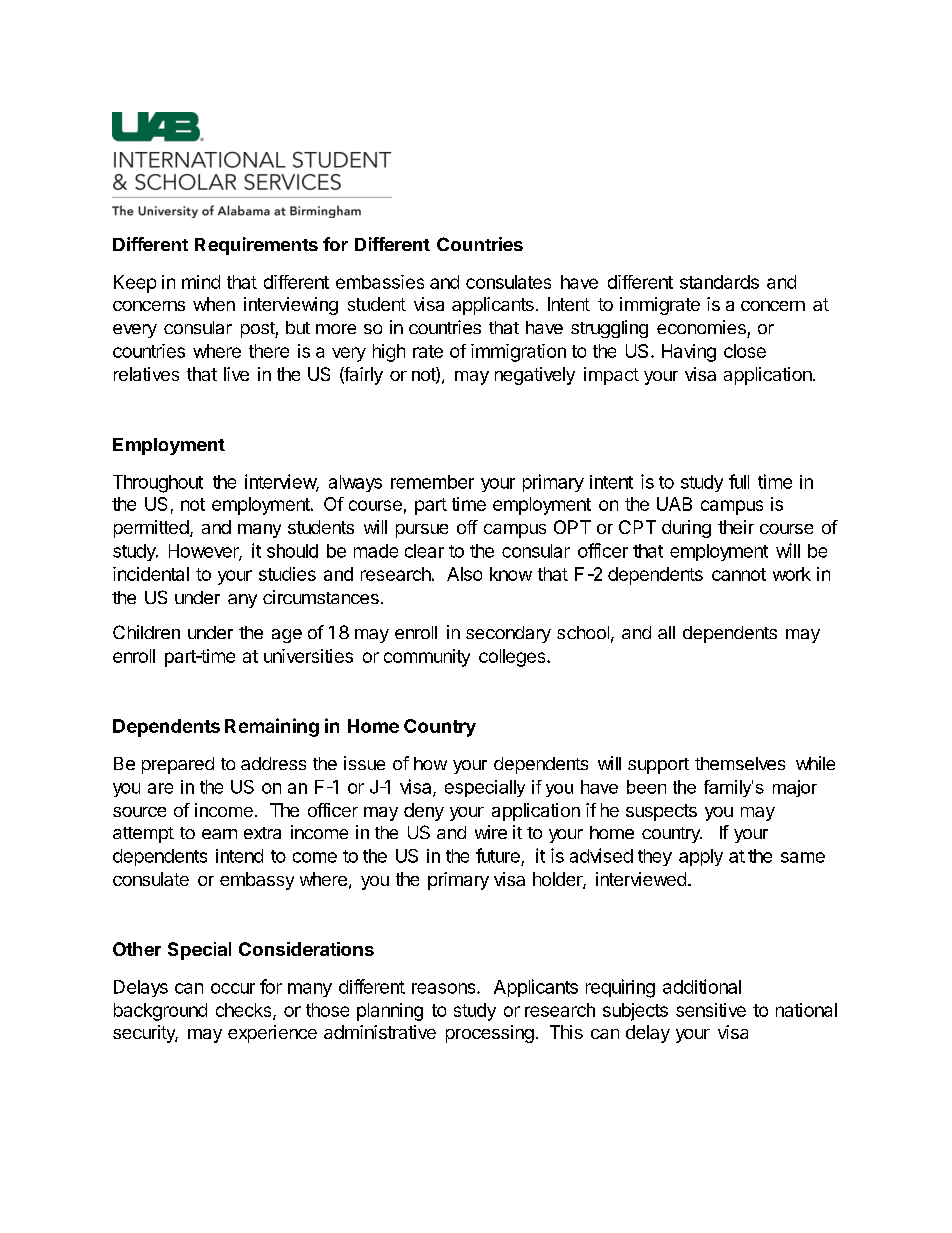  Describe the element at coordinates (201, 282) in the document. I see `mind` at that location.
